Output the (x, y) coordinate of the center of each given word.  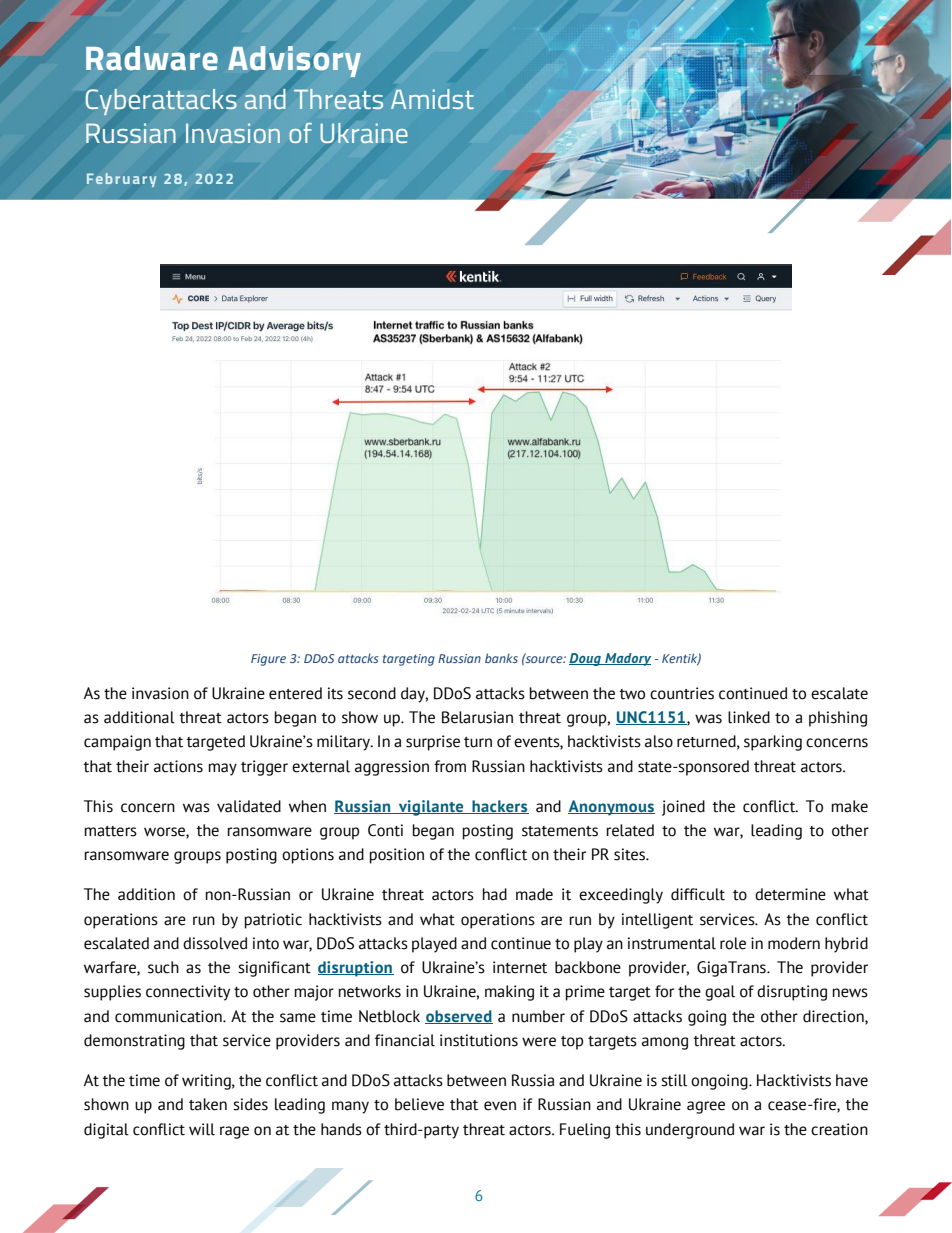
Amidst (432, 99)
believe (419, 1104)
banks (501, 658)
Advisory (294, 61)
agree (706, 1107)
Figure (268, 660)
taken (208, 1104)
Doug (586, 659)
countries (682, 693)
